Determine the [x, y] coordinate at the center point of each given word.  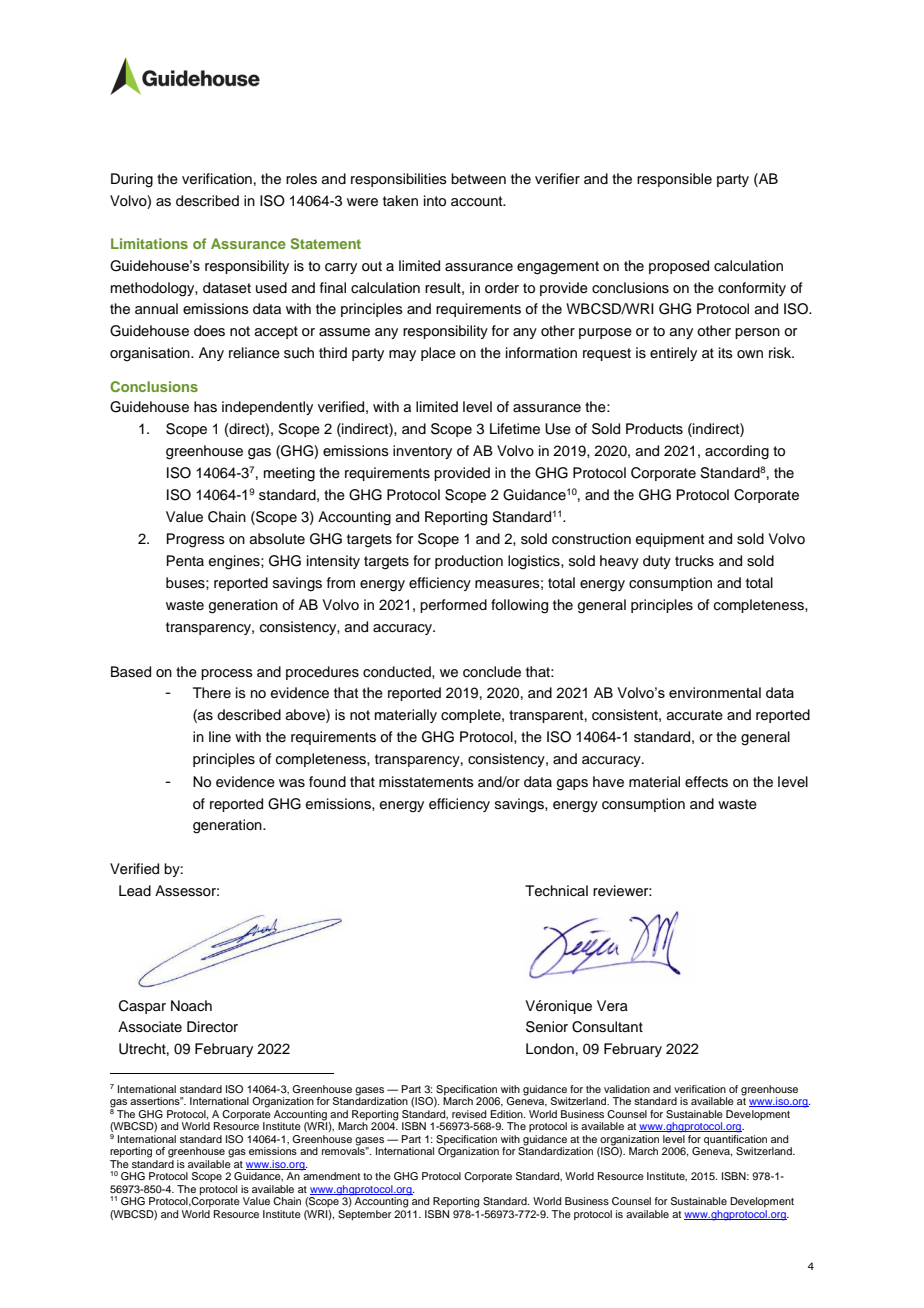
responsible [674, 180]
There [212, 693]
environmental [715, 692]
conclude [492, 672]
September [364, 1215]
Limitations [149, 243]
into [435, 201]
